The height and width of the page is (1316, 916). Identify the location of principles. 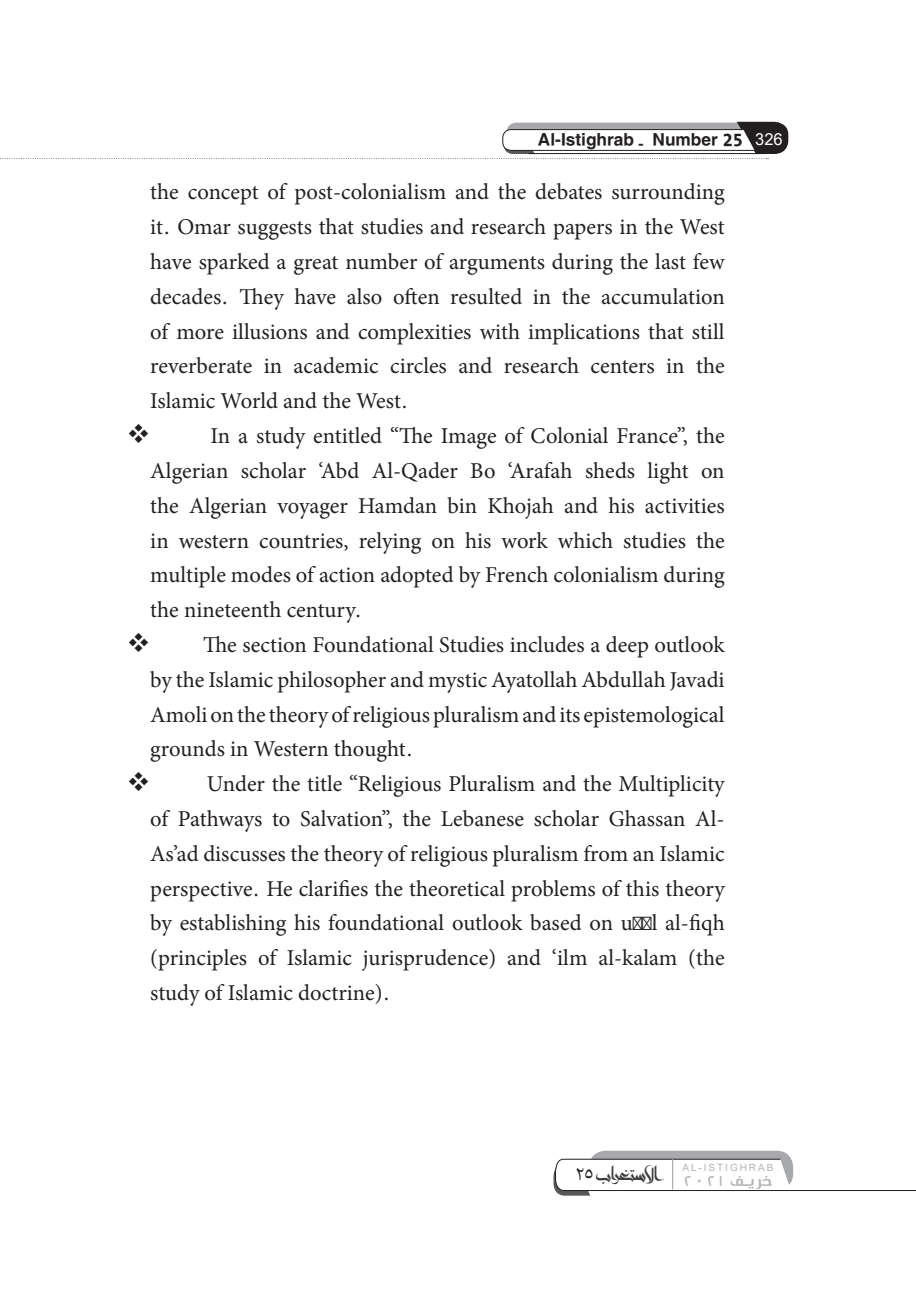
(201, 960).
